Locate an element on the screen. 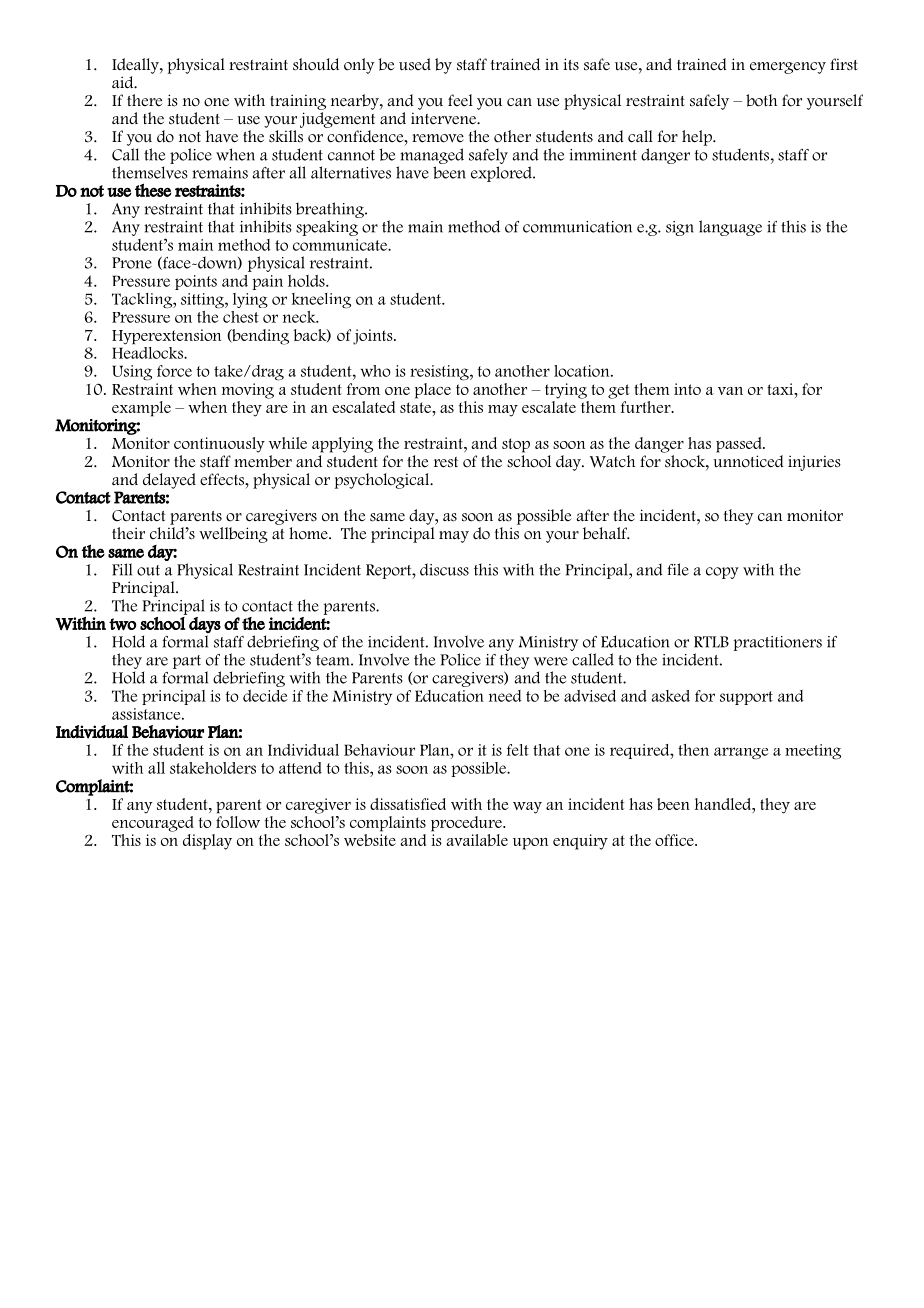 Image resolution: width=924 pixels, height=1308 pixels. feel is located at coordinates (460, 100).
